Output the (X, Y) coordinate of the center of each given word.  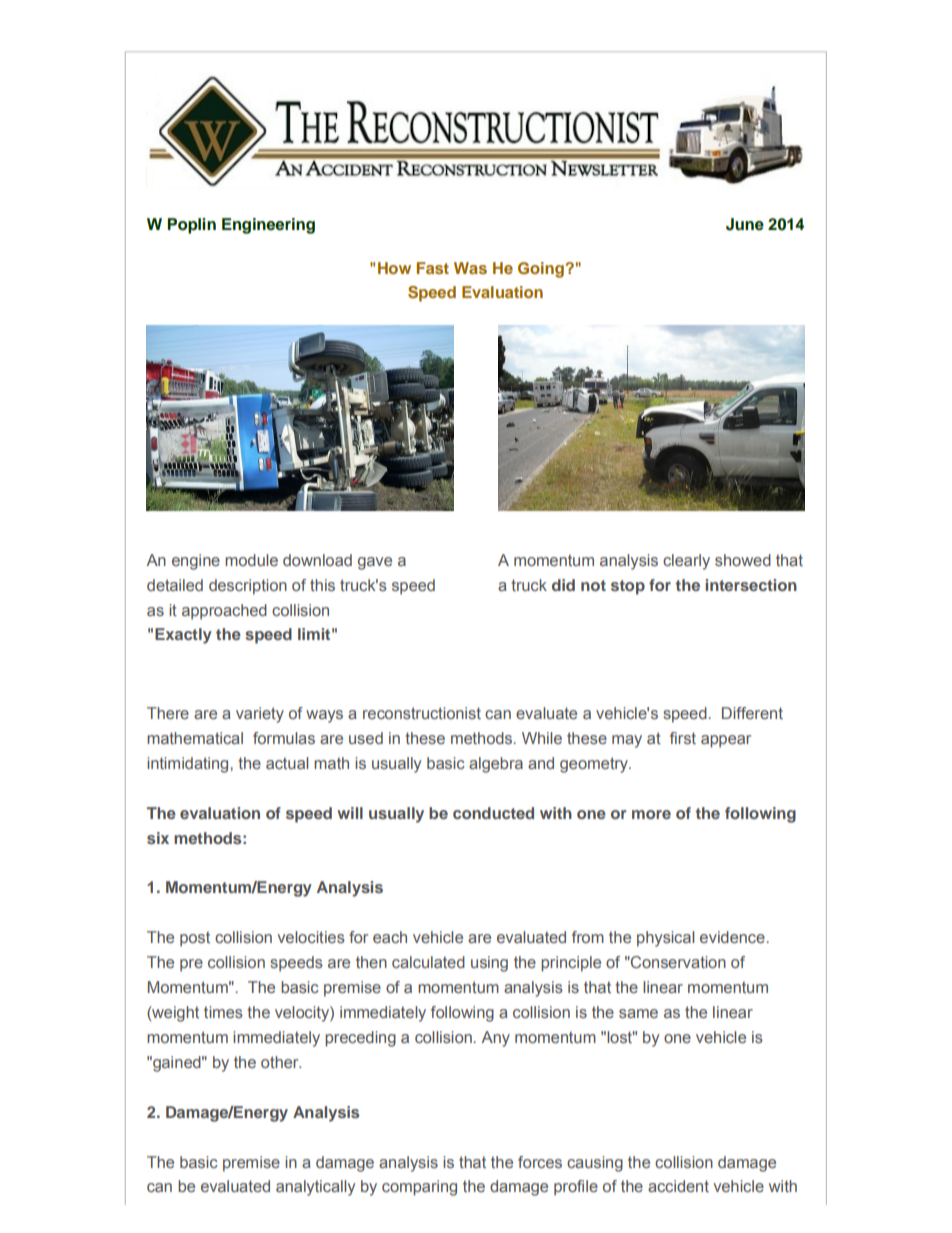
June (745, 224)
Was (470, 268)
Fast (433, 268)
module (251, 560)
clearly (686, 562)
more (651, 814)
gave (375, 563)
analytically (315, 1188)
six (158, 838)
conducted (493, 813)
